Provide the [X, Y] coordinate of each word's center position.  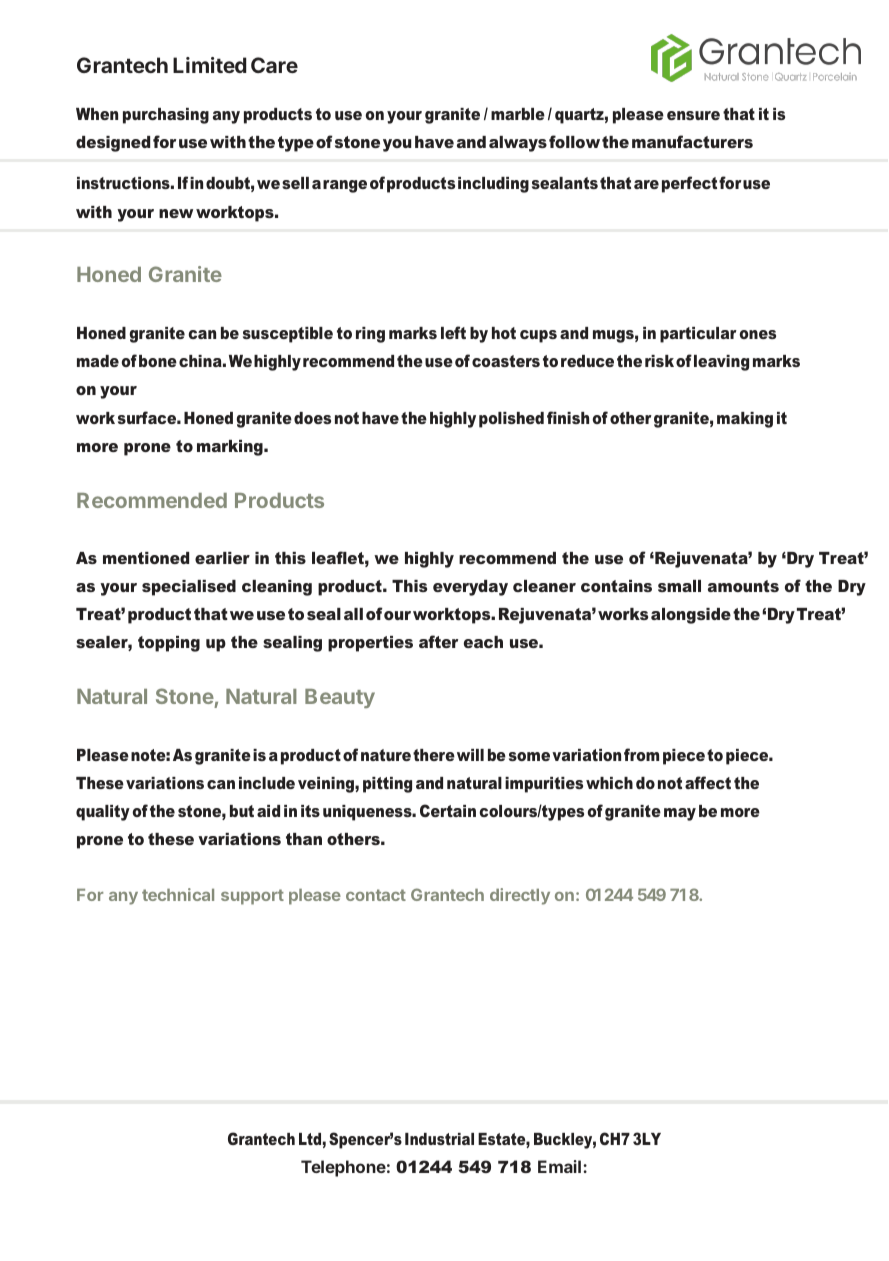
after [438, 641]
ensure [693, 115]
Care [274, 65]
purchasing [166, 116]
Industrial [439, 1139]
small [679, 586]
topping [169, 644]
